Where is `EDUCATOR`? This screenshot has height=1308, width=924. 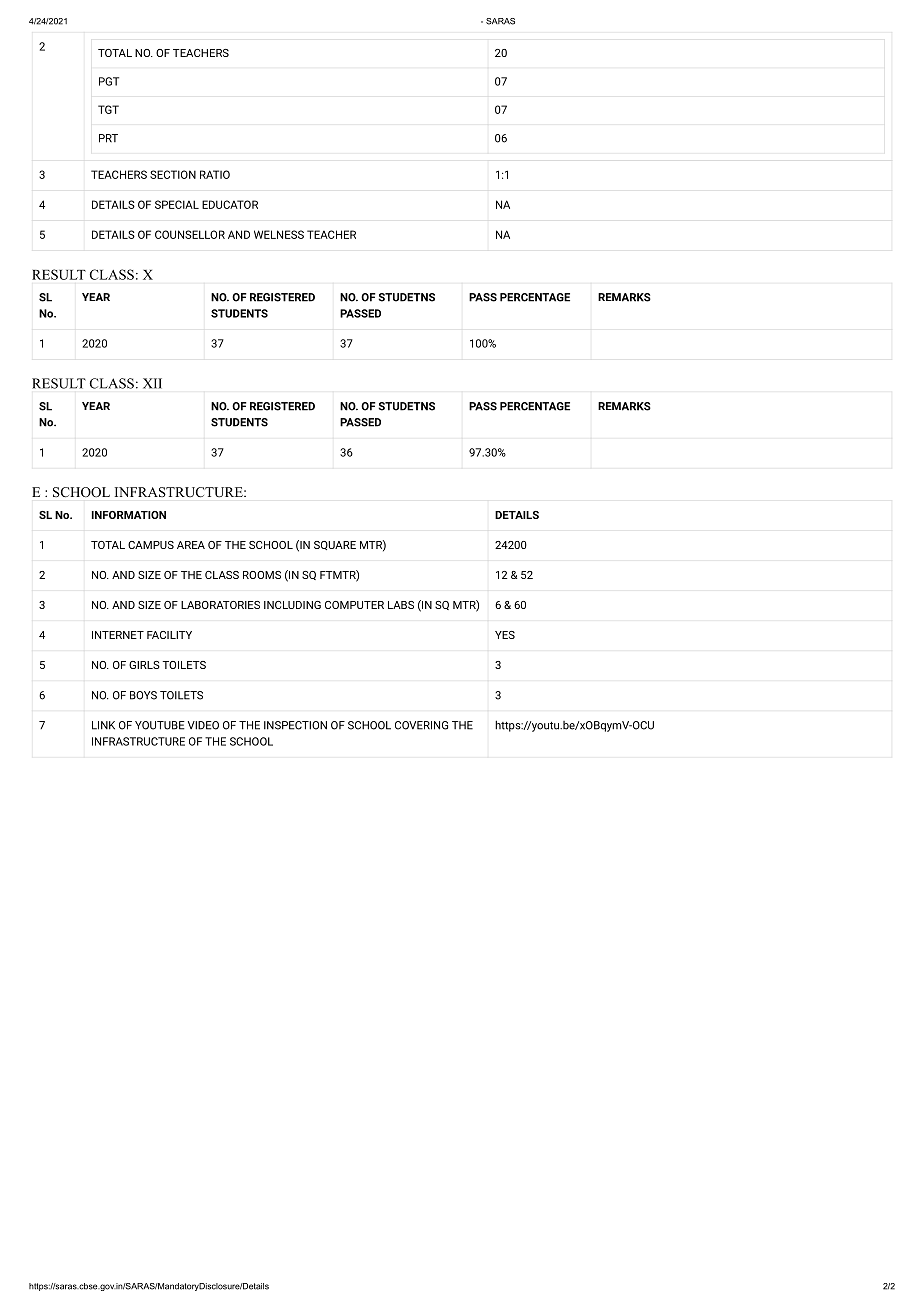 EDUCATOR is located at coordinates (230, 204).
